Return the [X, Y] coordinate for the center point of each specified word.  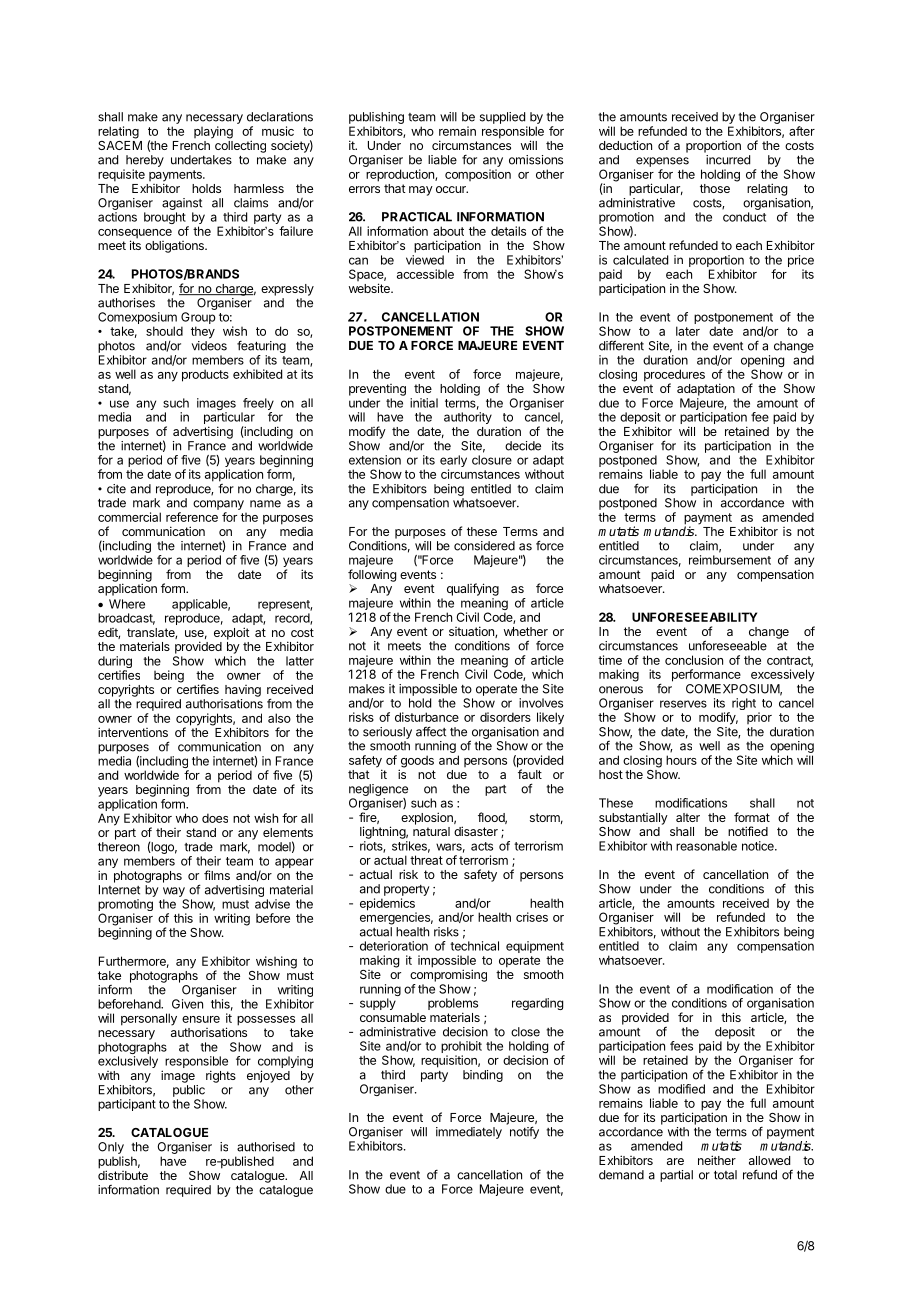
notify [524, 1132]
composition [478, 175]
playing [213, 132]
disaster [476, 831]
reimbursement [730, 560]
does [215, 818]
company [218, 505]
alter [688, 817]
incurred [728, 160]
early [453, 462]
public [189, 1091]
